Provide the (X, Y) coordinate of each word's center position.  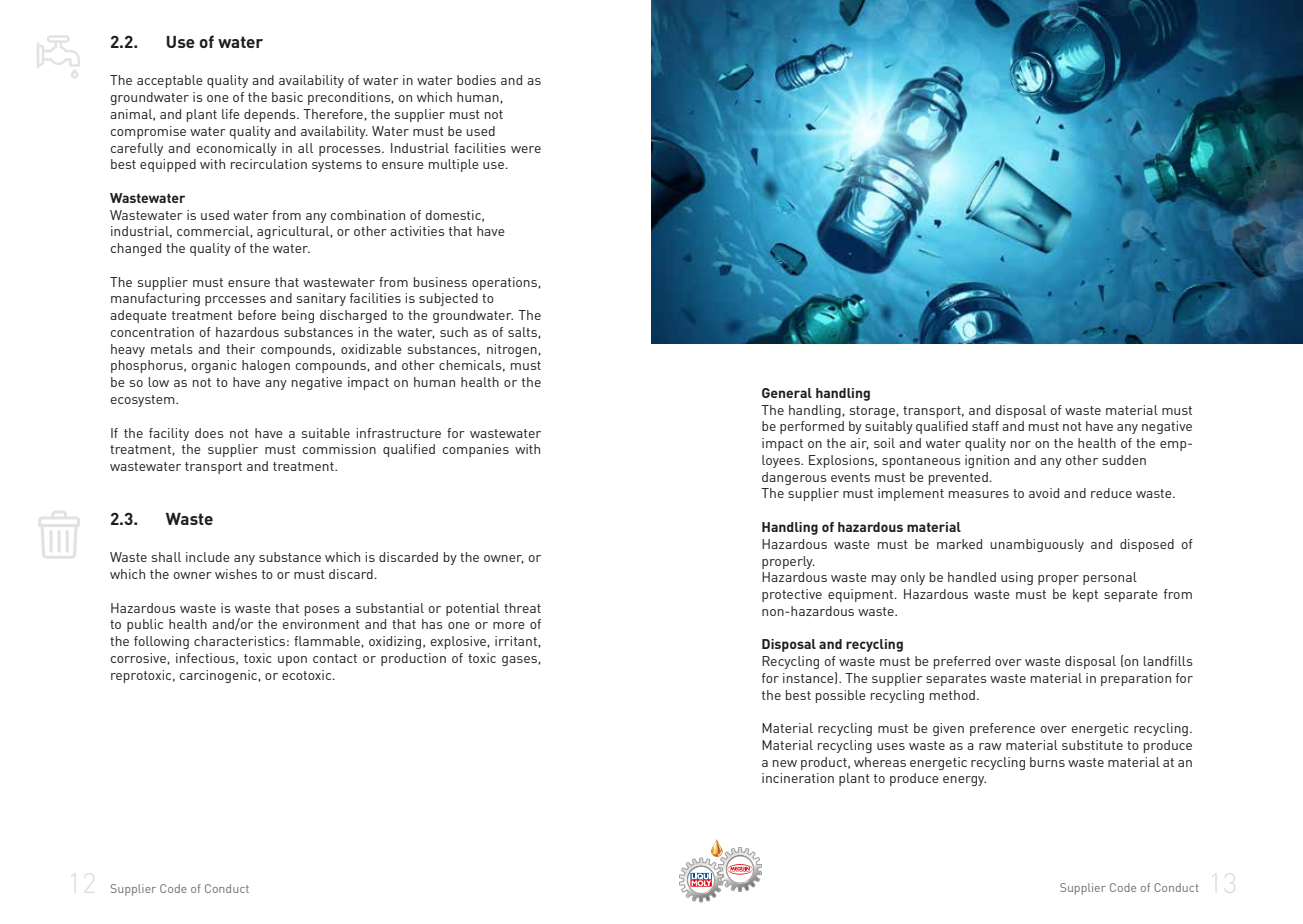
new (785, 763)
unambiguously (1037, 545)
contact (335, 658)
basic (287, 97)
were (526, 149)
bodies (476, 80)
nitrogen (513, 350)
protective (792, 595)
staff (985, 426)
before (257, 315)
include (208, 557)
